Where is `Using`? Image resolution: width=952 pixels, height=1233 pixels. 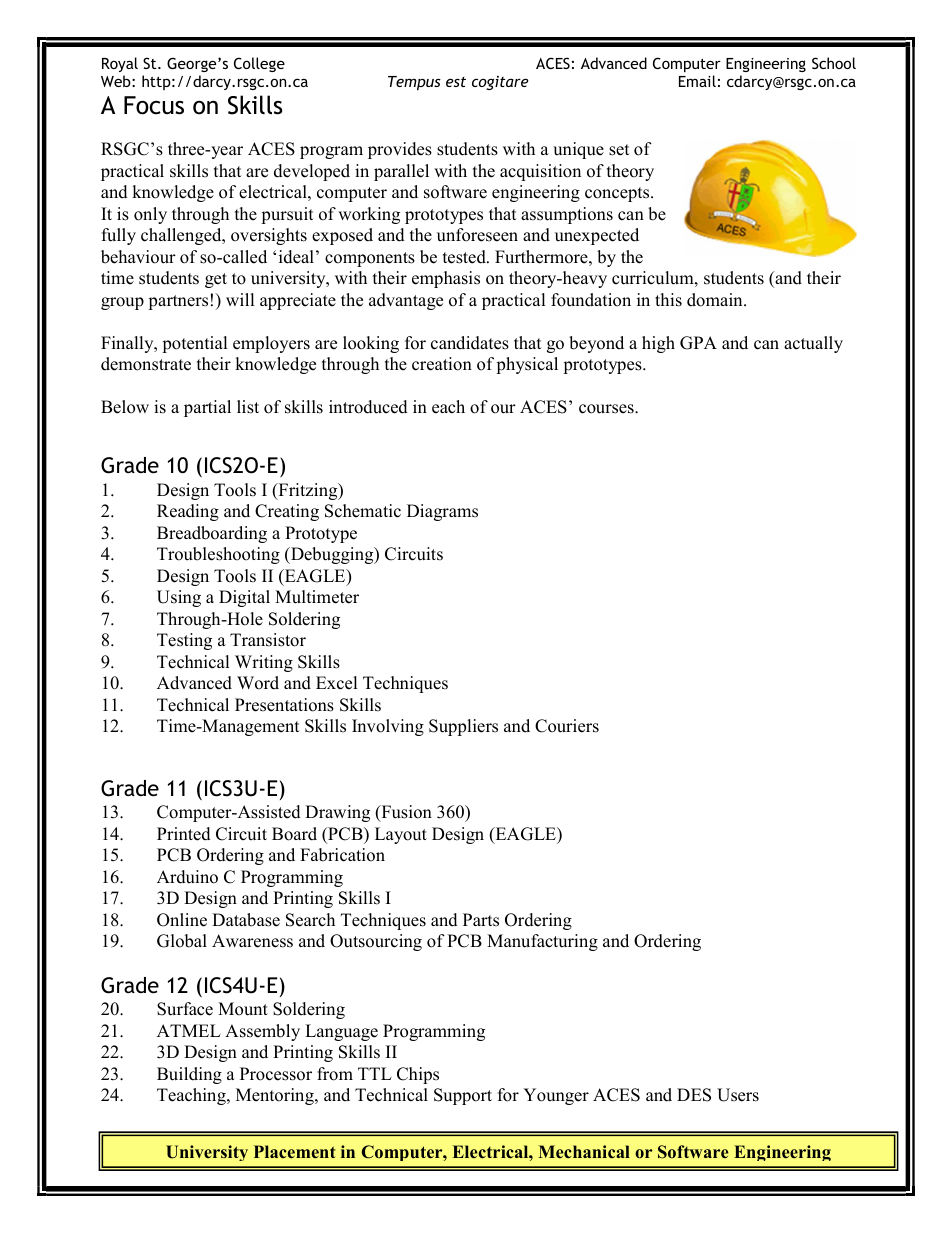
Using is located at coordinates (179, 598).
